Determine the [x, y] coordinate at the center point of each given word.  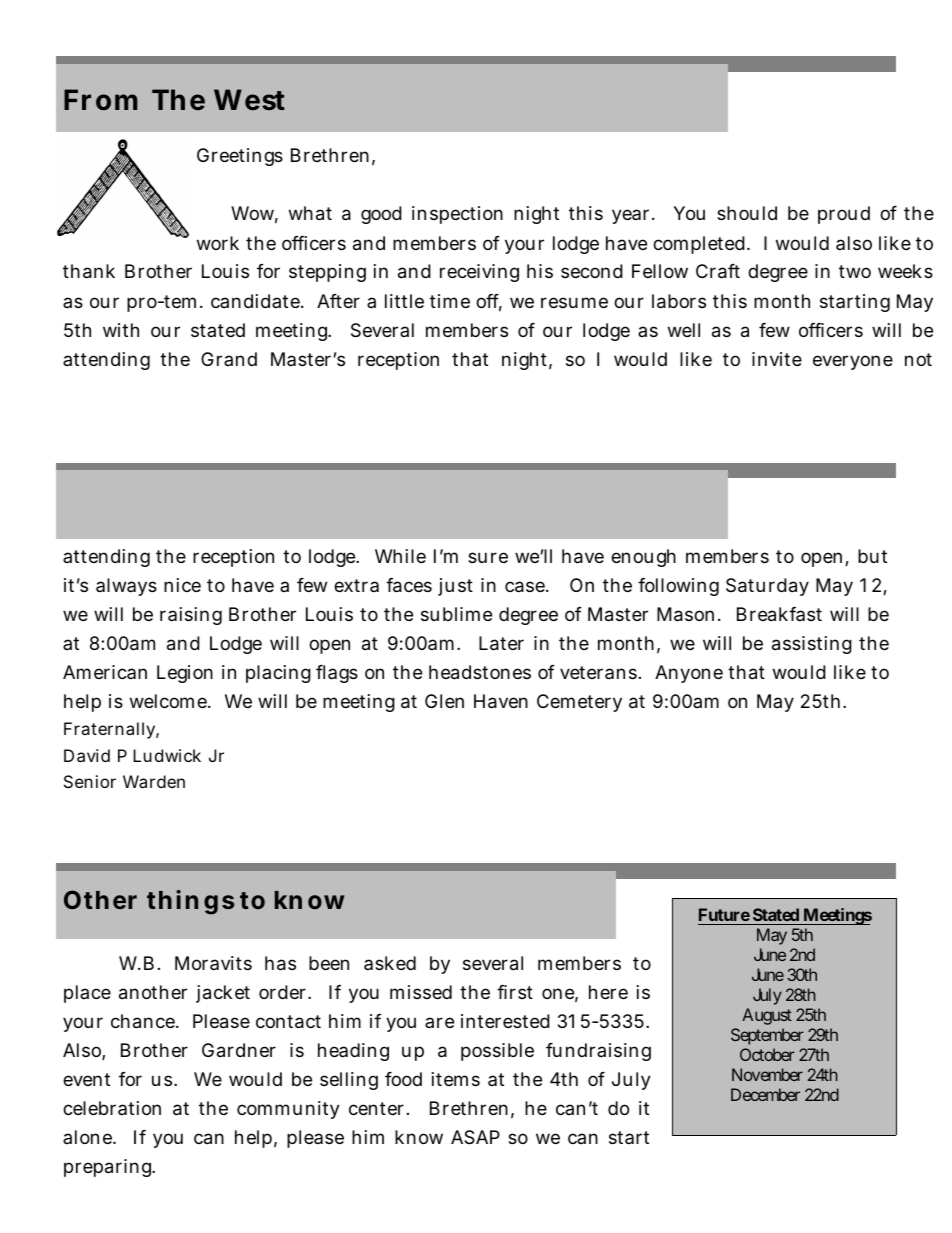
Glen [444, 701]
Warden [154, 781]
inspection [457, 215]
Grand [229, 359]
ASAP [475, 1137]
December [765, 1094]
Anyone [689, 674]
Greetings [240, 157]
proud [844, 215]
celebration [112, 1108]
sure [488, 557]
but [872, 556]
